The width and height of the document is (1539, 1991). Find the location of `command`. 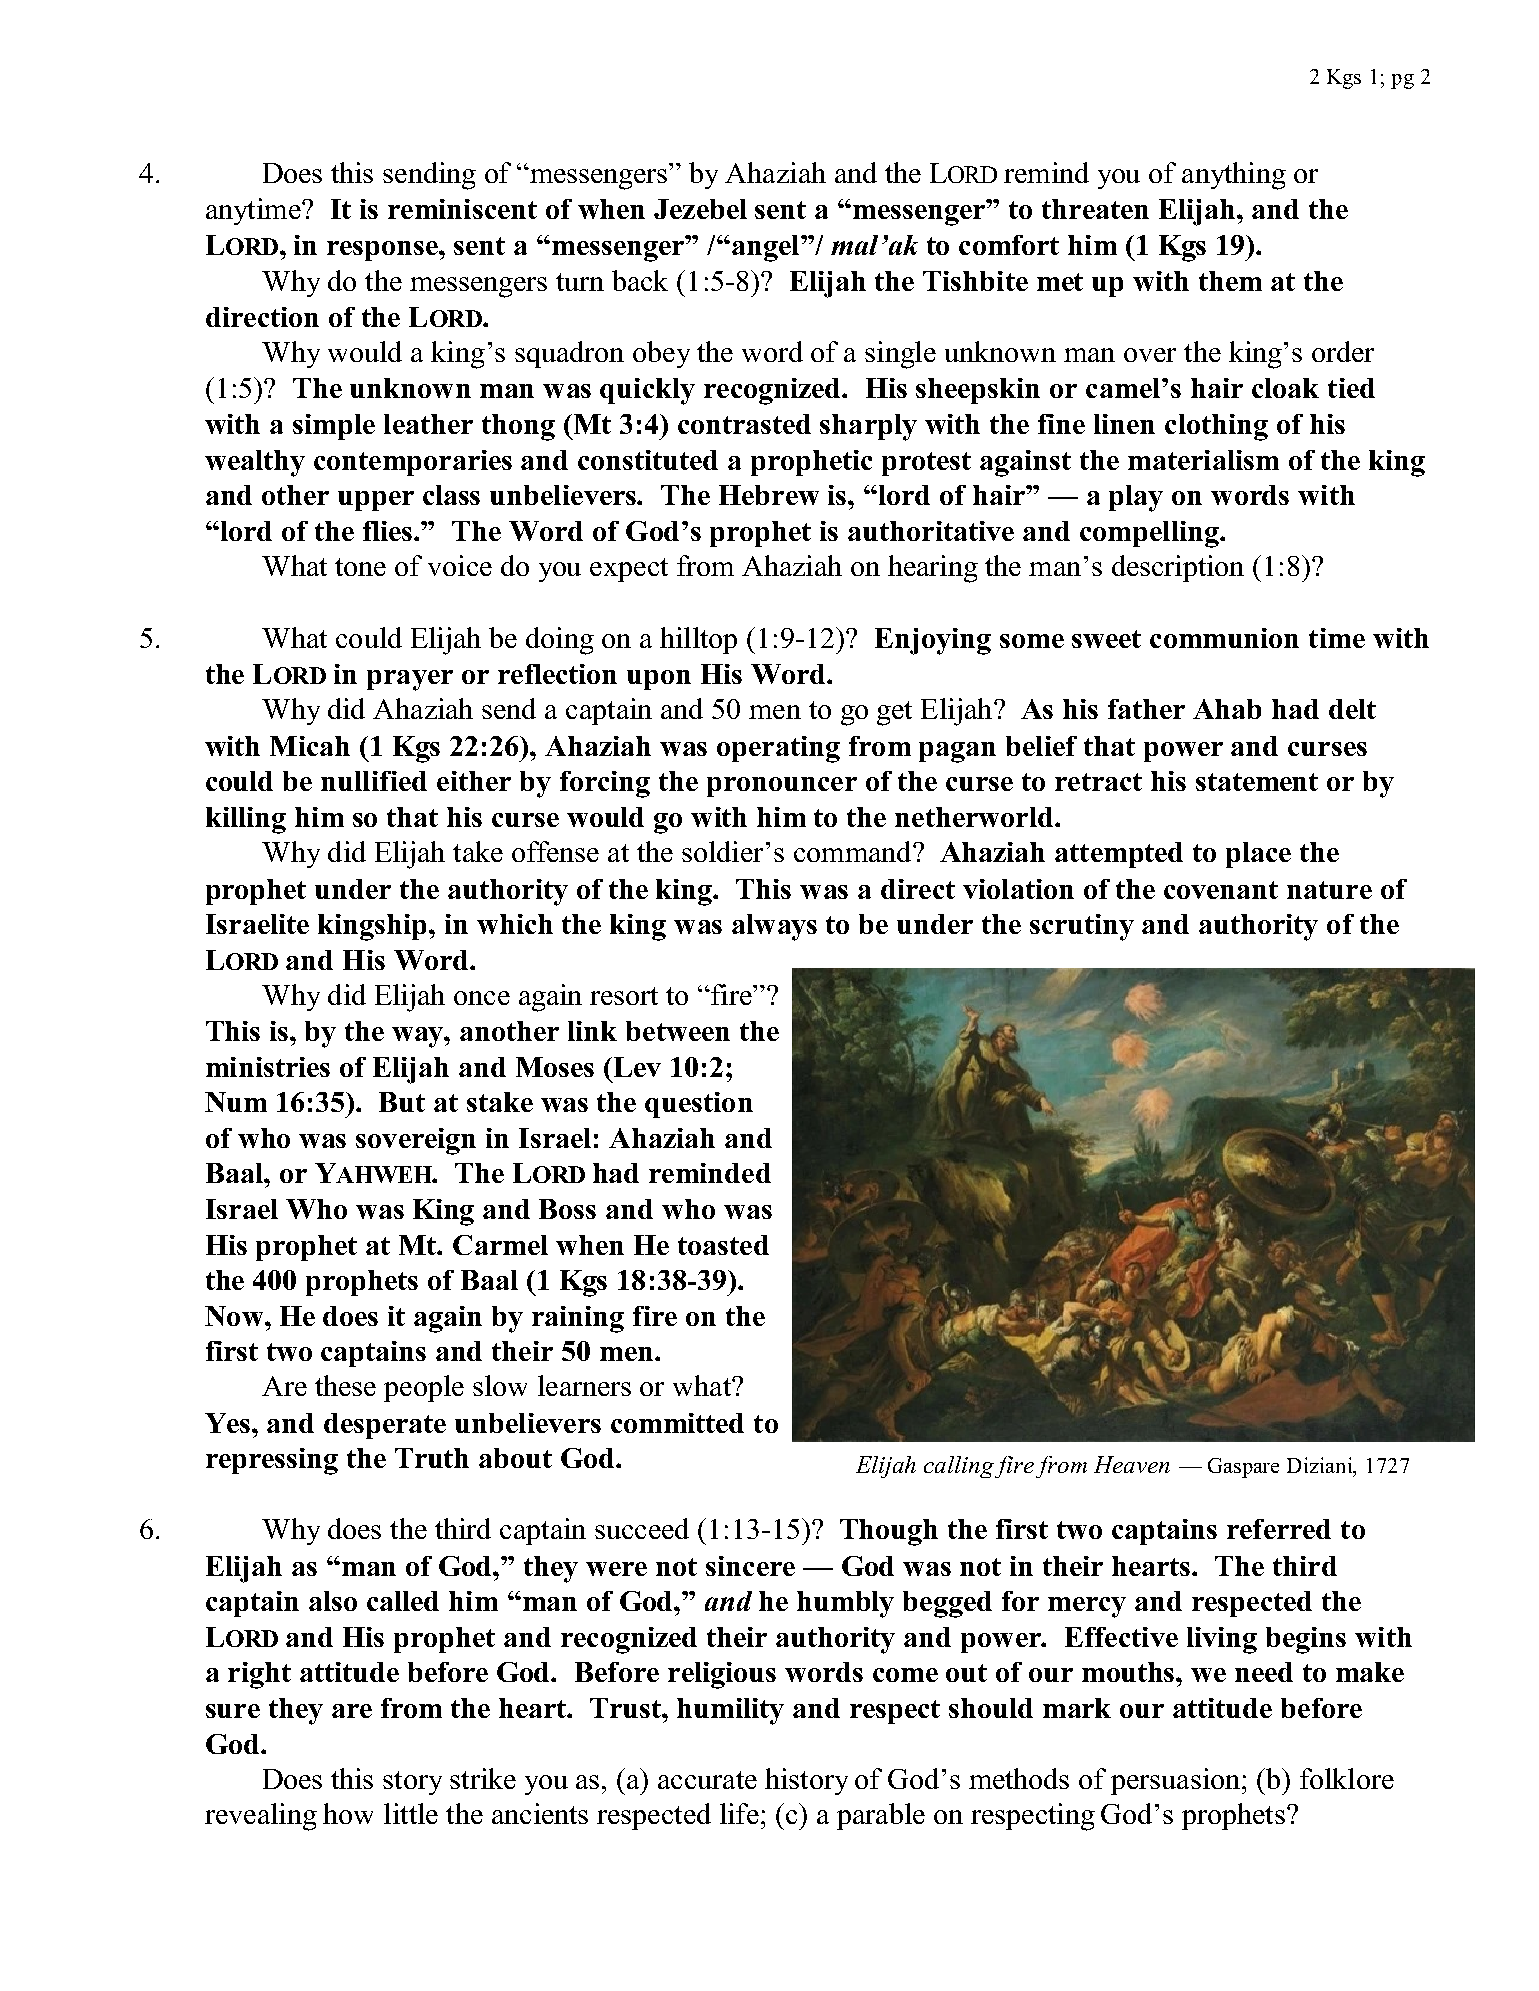

command is located at coordinates (854, 851).
